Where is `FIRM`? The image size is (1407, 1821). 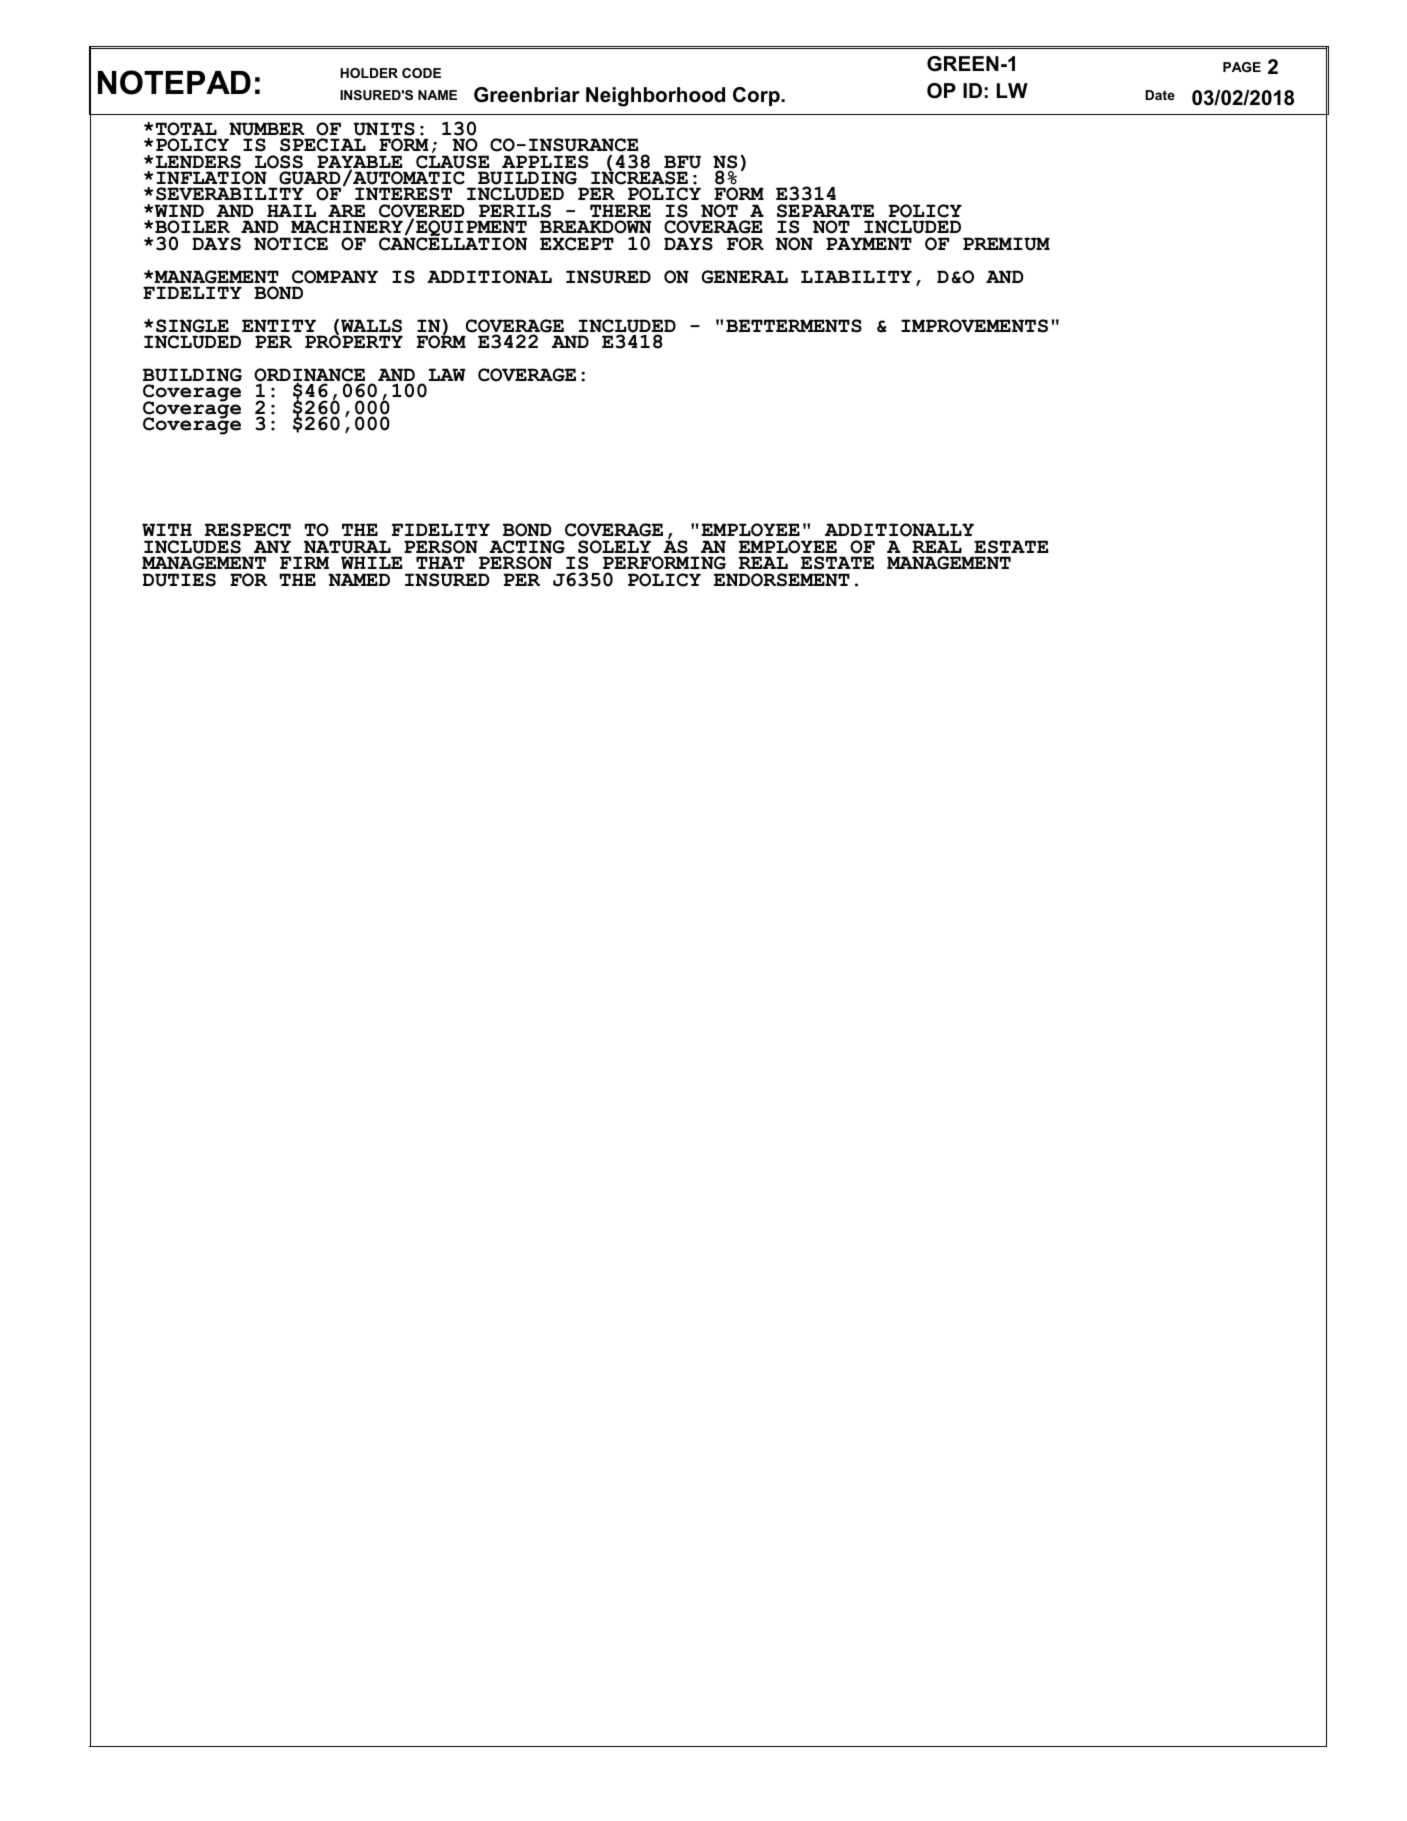
FIRM is located at coordinates (304, 562).
